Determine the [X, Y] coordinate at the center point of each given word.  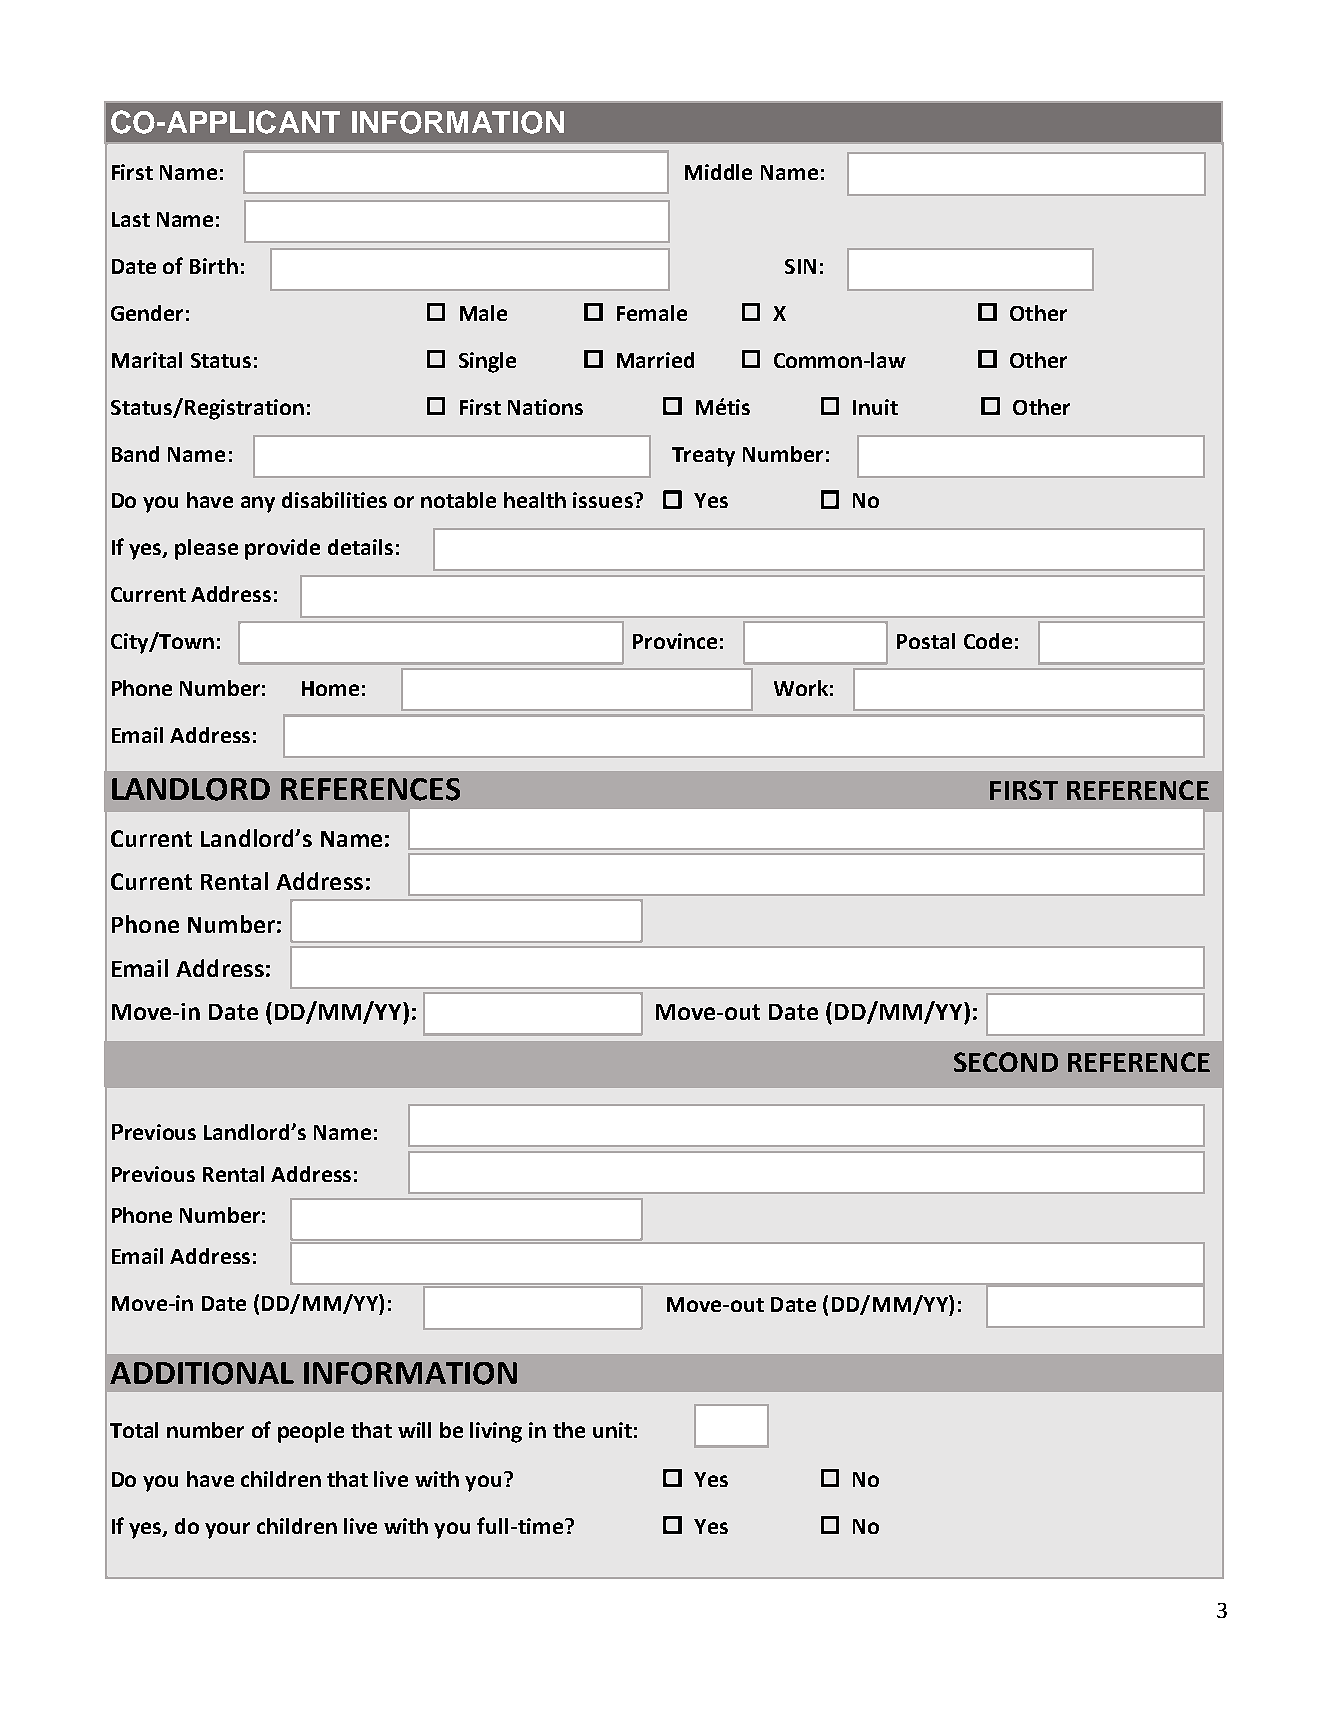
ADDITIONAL [202, 1373]
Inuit [875, 407]
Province [675, 641]
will [414, 1430]
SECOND [1006, 1062]
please [206, 549]
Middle [718, 172]
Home [330, 688]
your [227, 1530]
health [535, 500]
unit [612, 1430]
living [496, 1432]
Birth [214, 266]
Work [801, 688]
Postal [926, 641]
